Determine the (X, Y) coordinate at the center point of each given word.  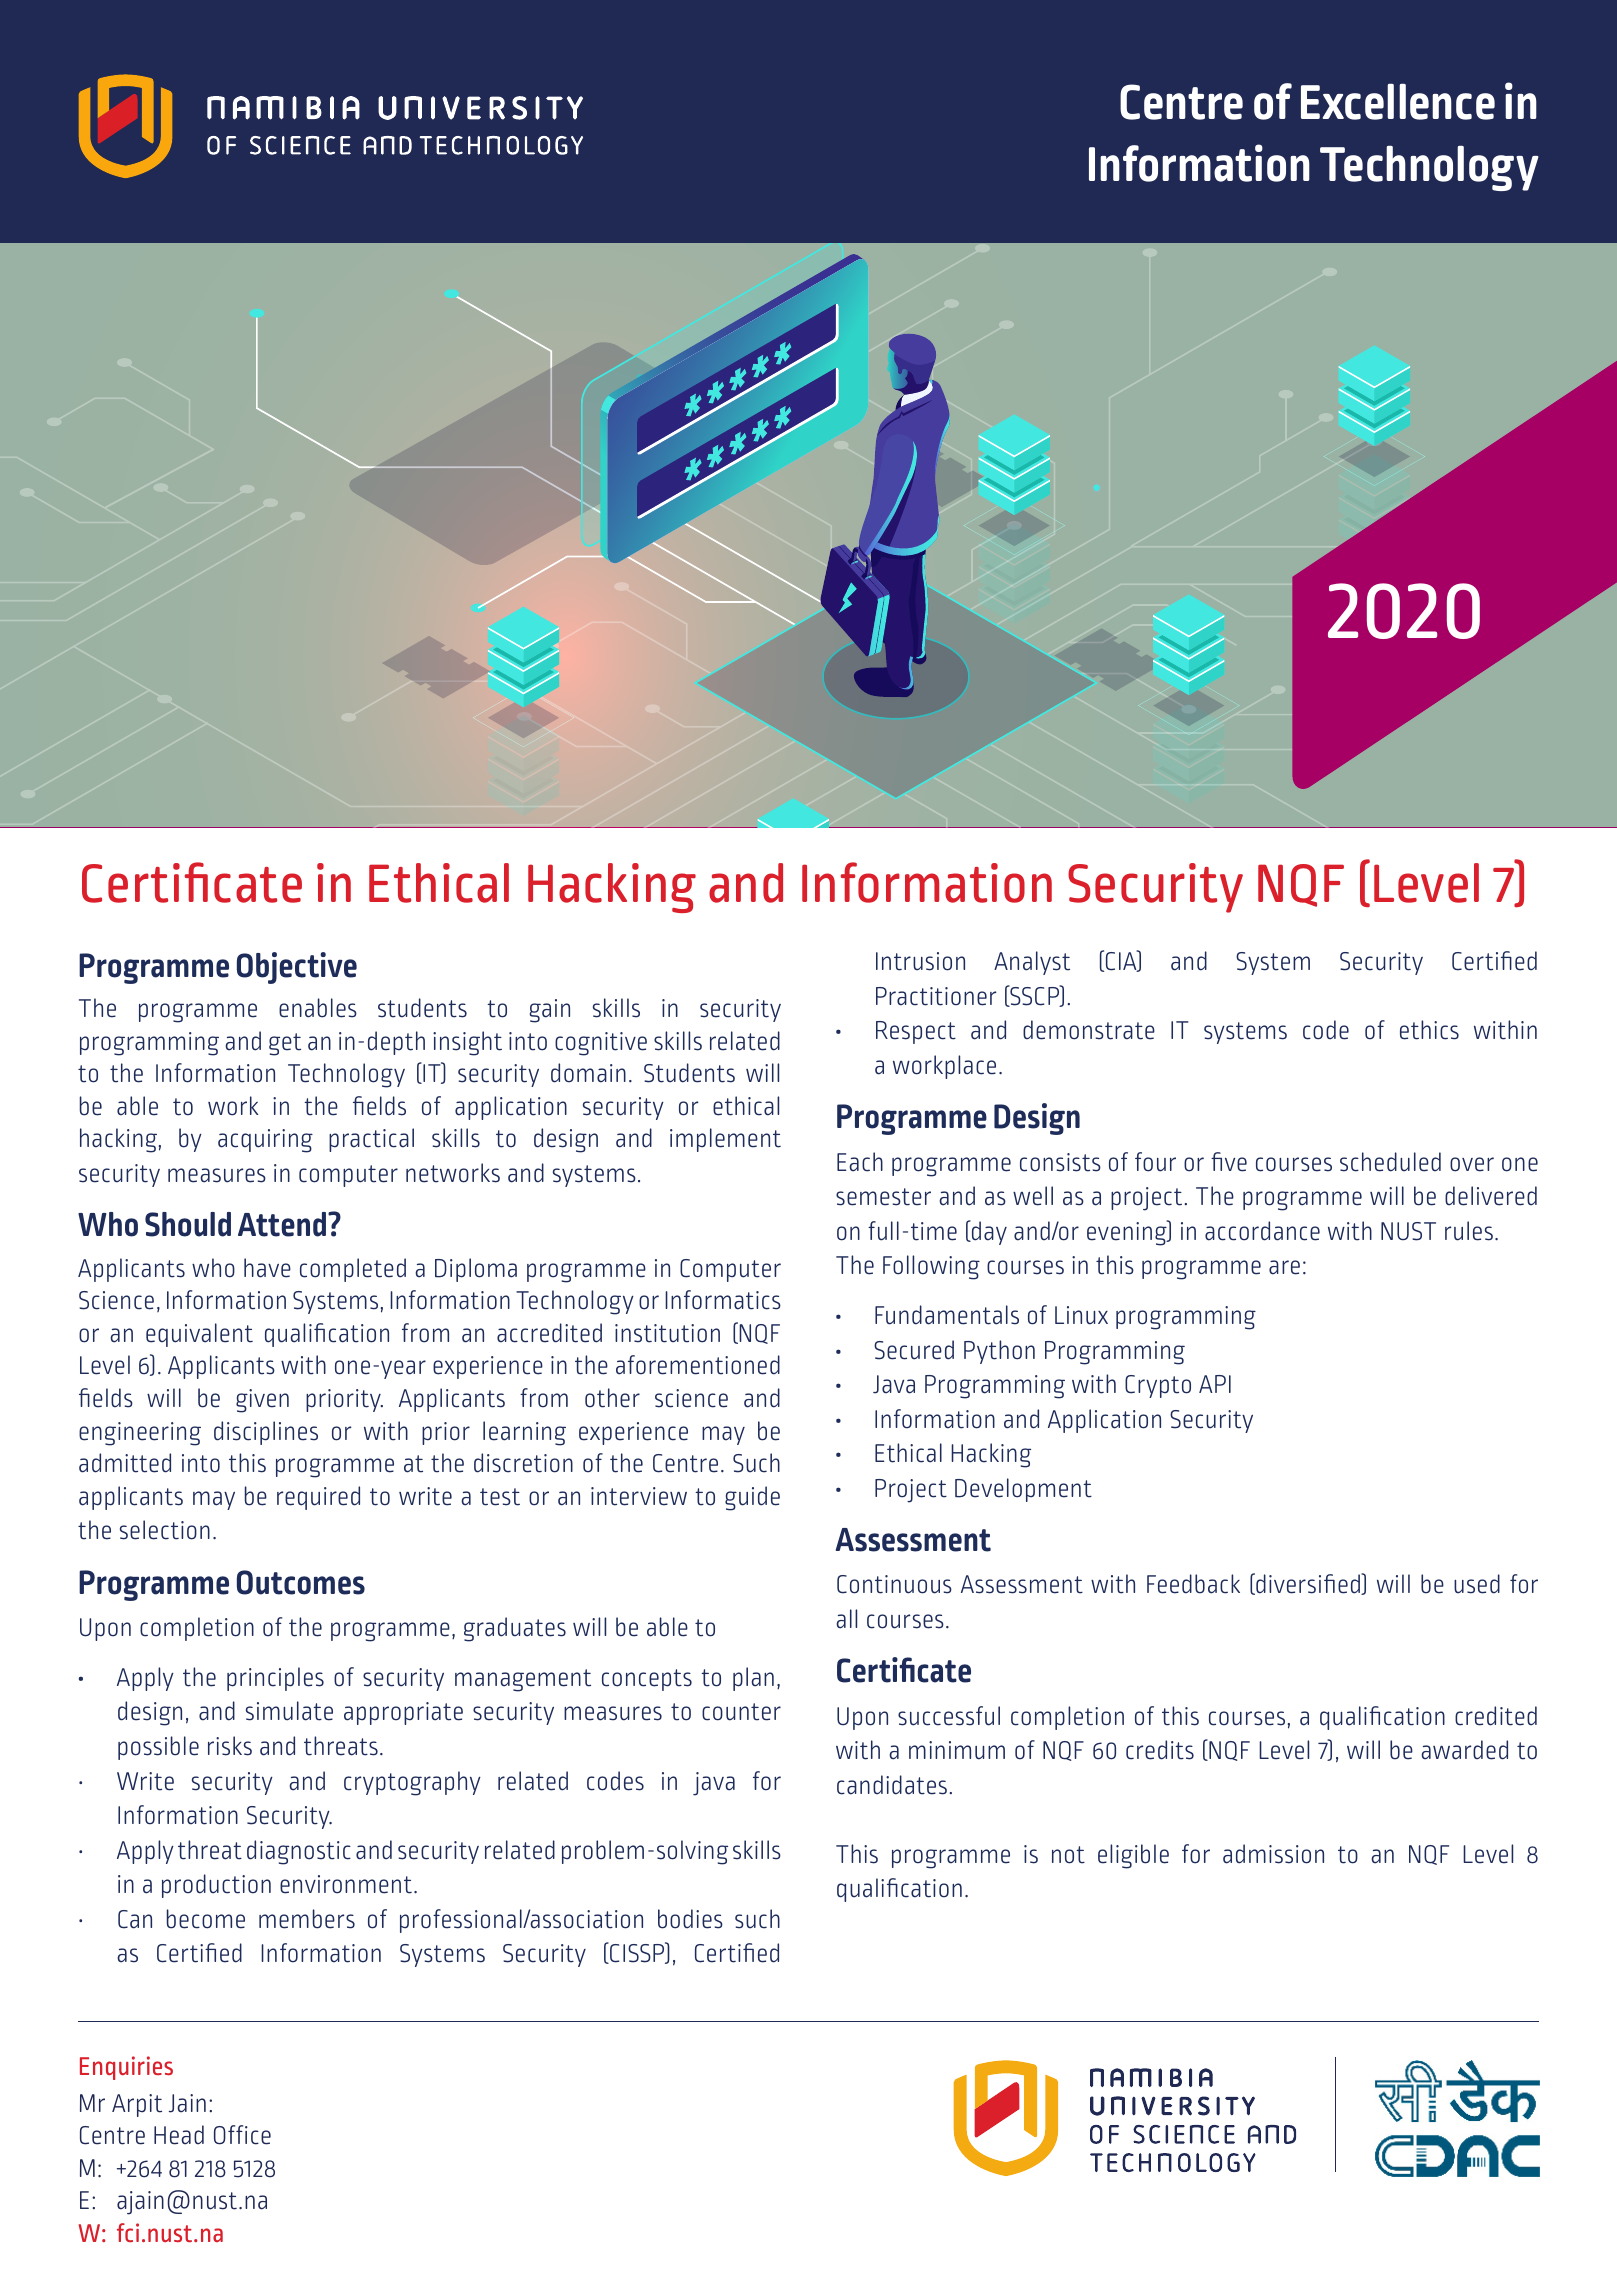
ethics (1429, 1030)
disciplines (266, 1433)
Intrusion (920, 961)
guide (752, 1498)
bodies (690, 1919)
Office (242, 2135)
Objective (297, 968)
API (1215, 1384)
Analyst (1032, 963)
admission (1273, 1854)
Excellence (1398, 102)
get (285, 1044)
